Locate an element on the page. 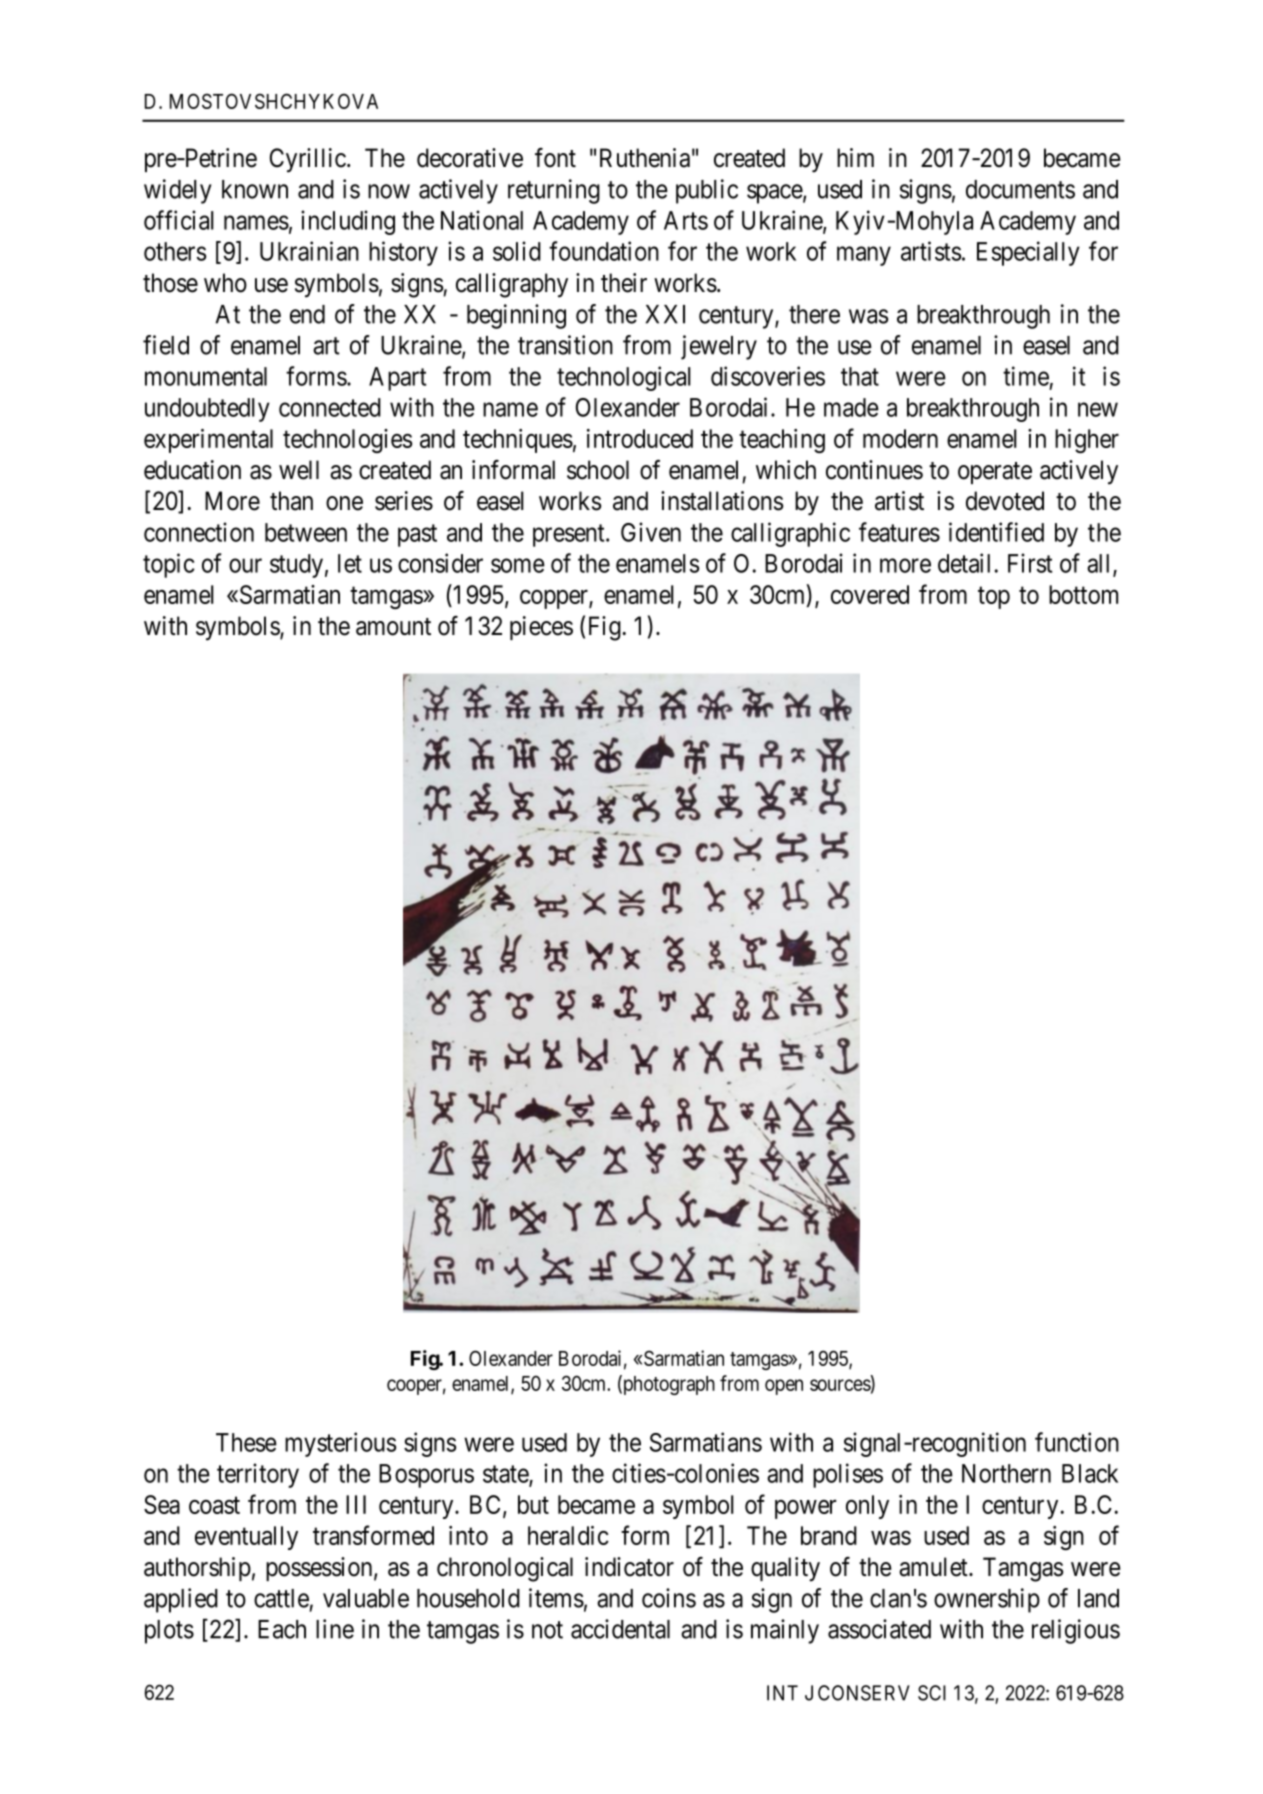  pieces is located at coordinates (541, 628).
